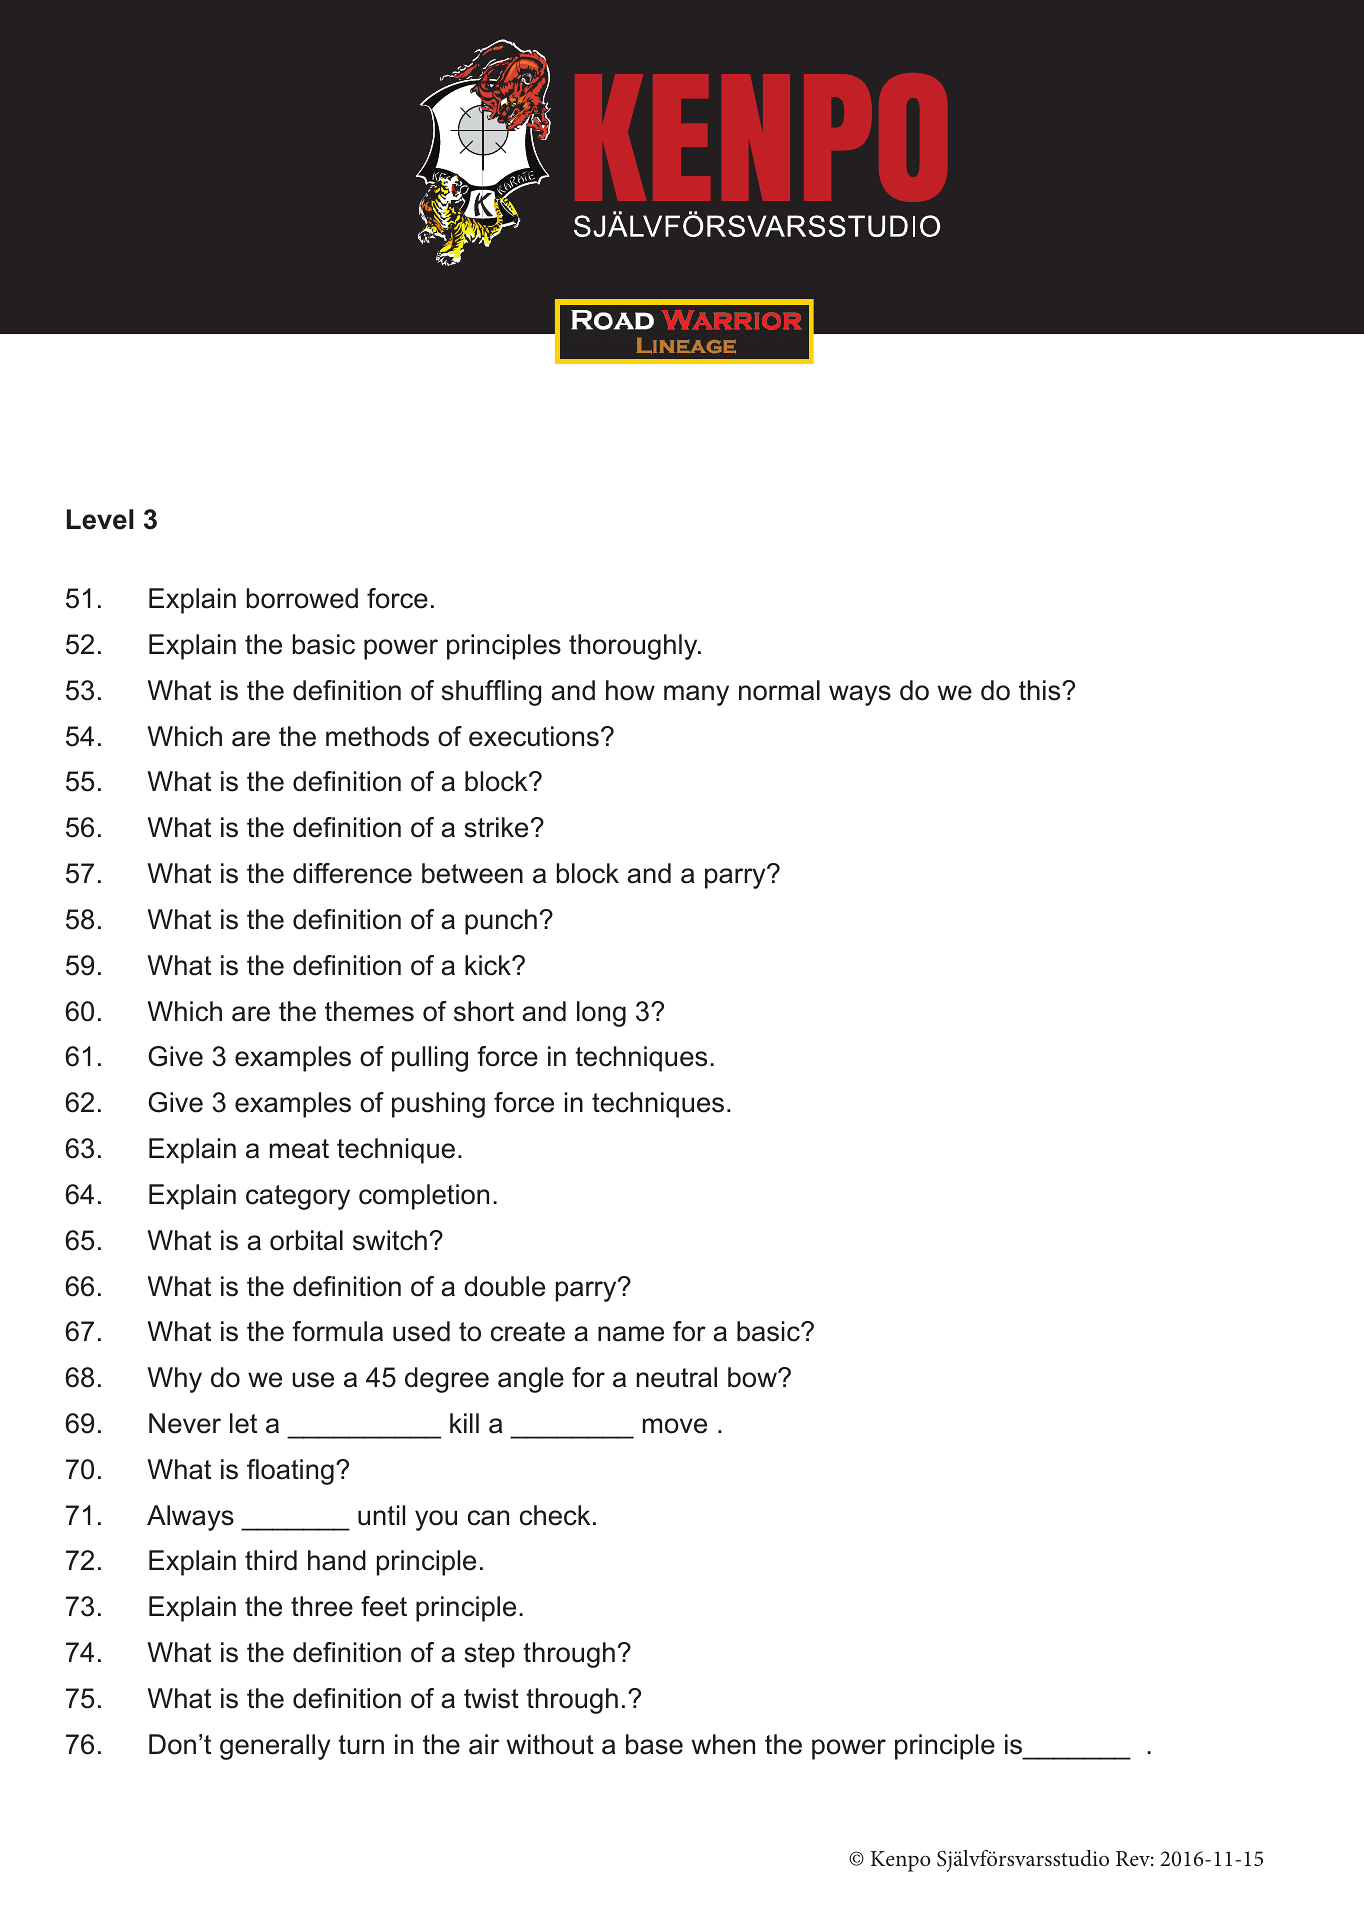 The width and height of the image is (1364, 1929). Describe the element at coordinates (528, 1332) in the image. I see `create` at that location.
